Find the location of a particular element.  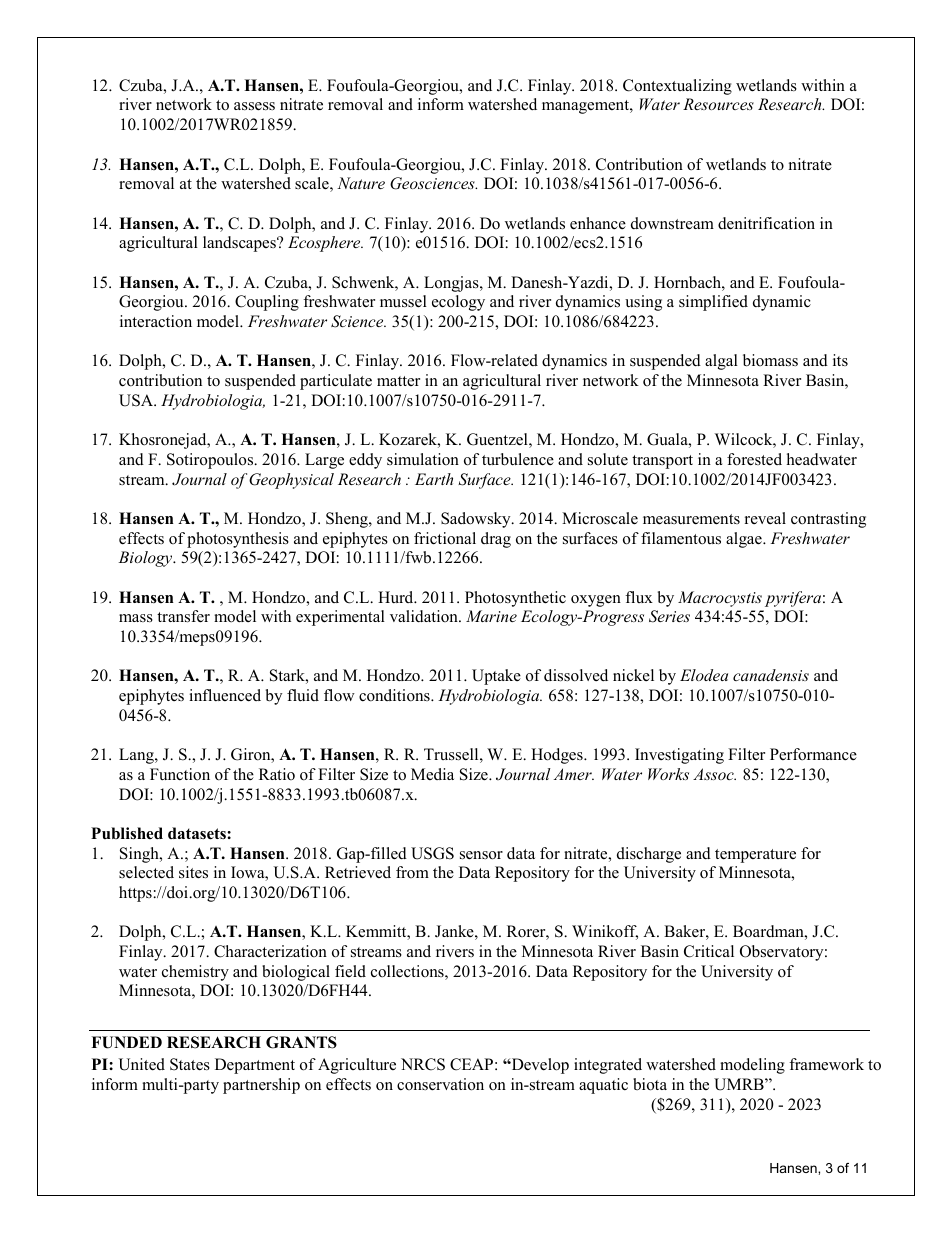

Nature is located at coordinates (361, 183).
